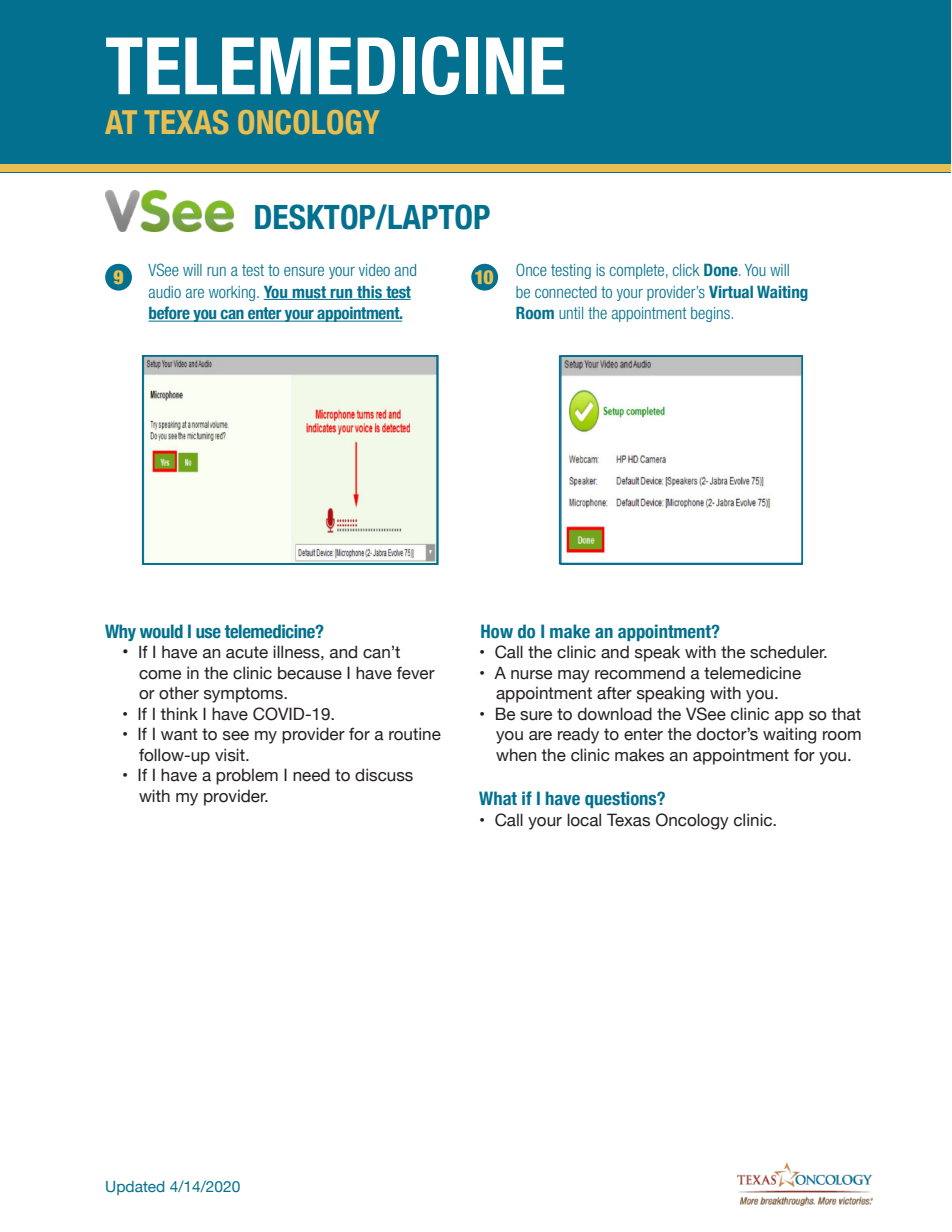 The width and height of the image is (952, 1232). What do you see at coordinates (584, 820) in the image?
I see `local` at bounding box center [584, 820].
